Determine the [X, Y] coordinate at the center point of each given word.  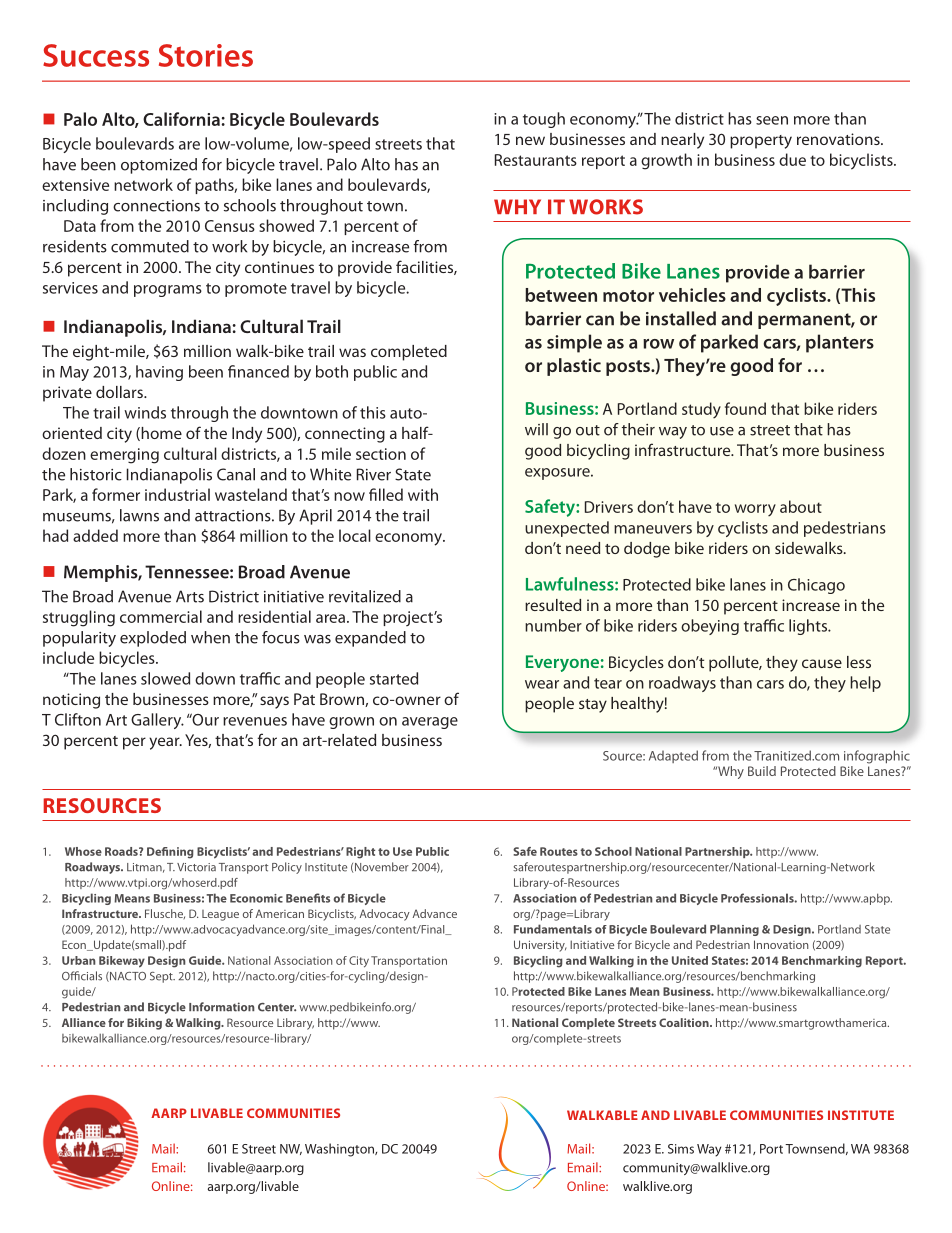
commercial [161, 616]
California [181, 119]
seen [772, 120]
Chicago [816, 586]
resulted [553, 605]
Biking [144, 1024]
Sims [681, 1149]
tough [544, 120]
